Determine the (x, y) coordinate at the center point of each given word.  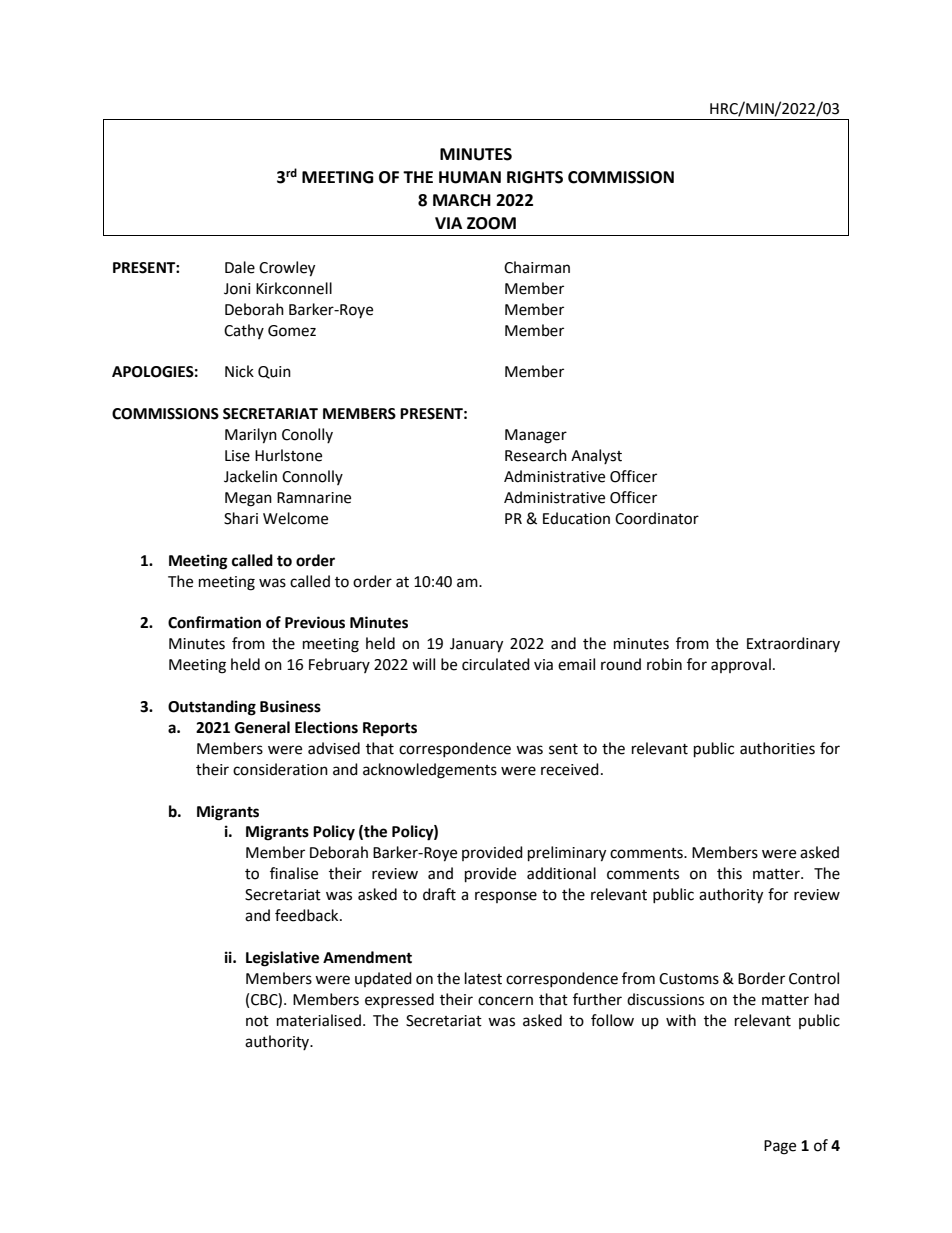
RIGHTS (535, 177)
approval (741, 665)
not (257, 1021)
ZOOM (491, 223)
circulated (496, 664)
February (339, 665)
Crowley (287, 269)
